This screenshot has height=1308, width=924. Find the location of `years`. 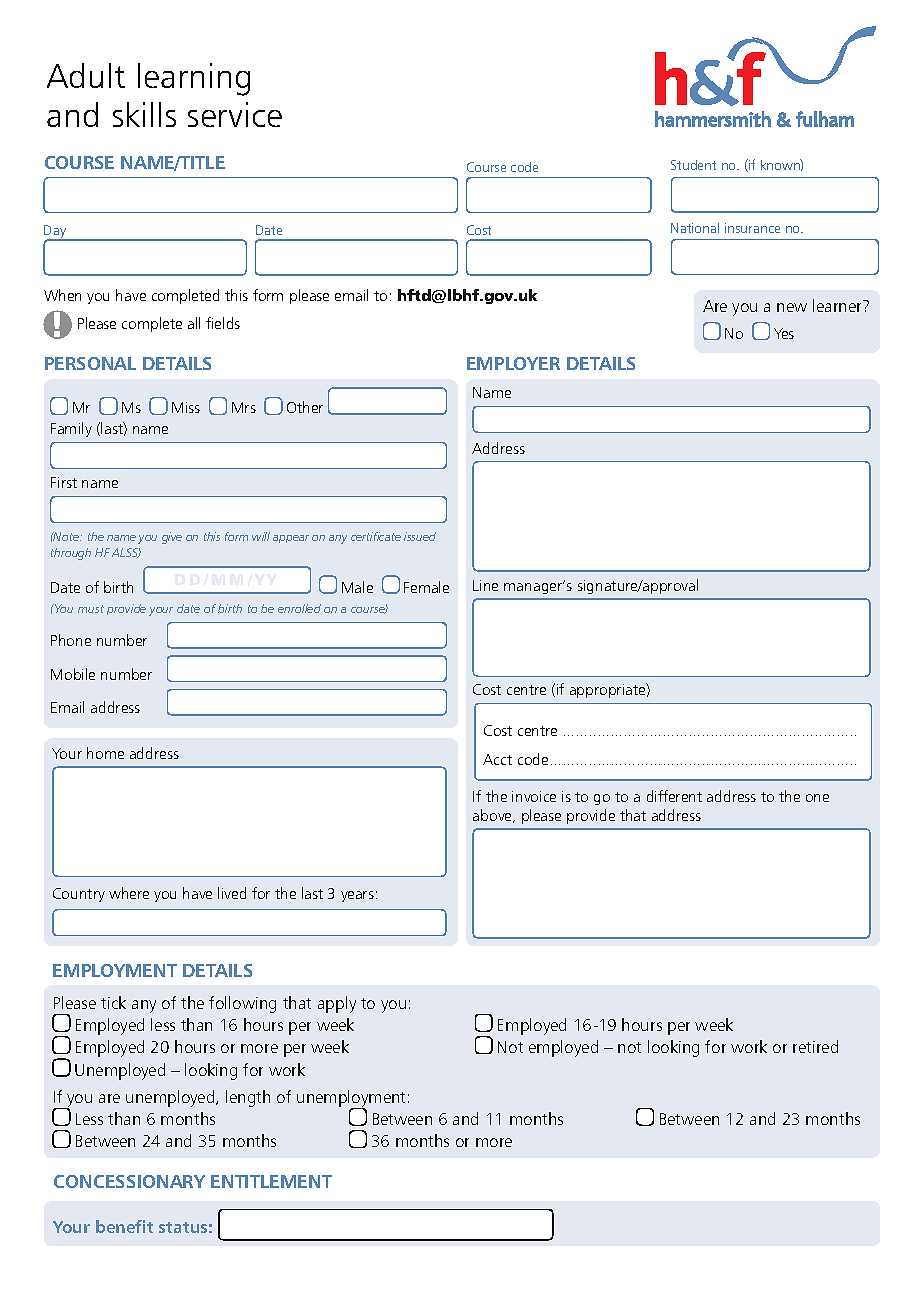

years is located at coordinates (357, 896).
